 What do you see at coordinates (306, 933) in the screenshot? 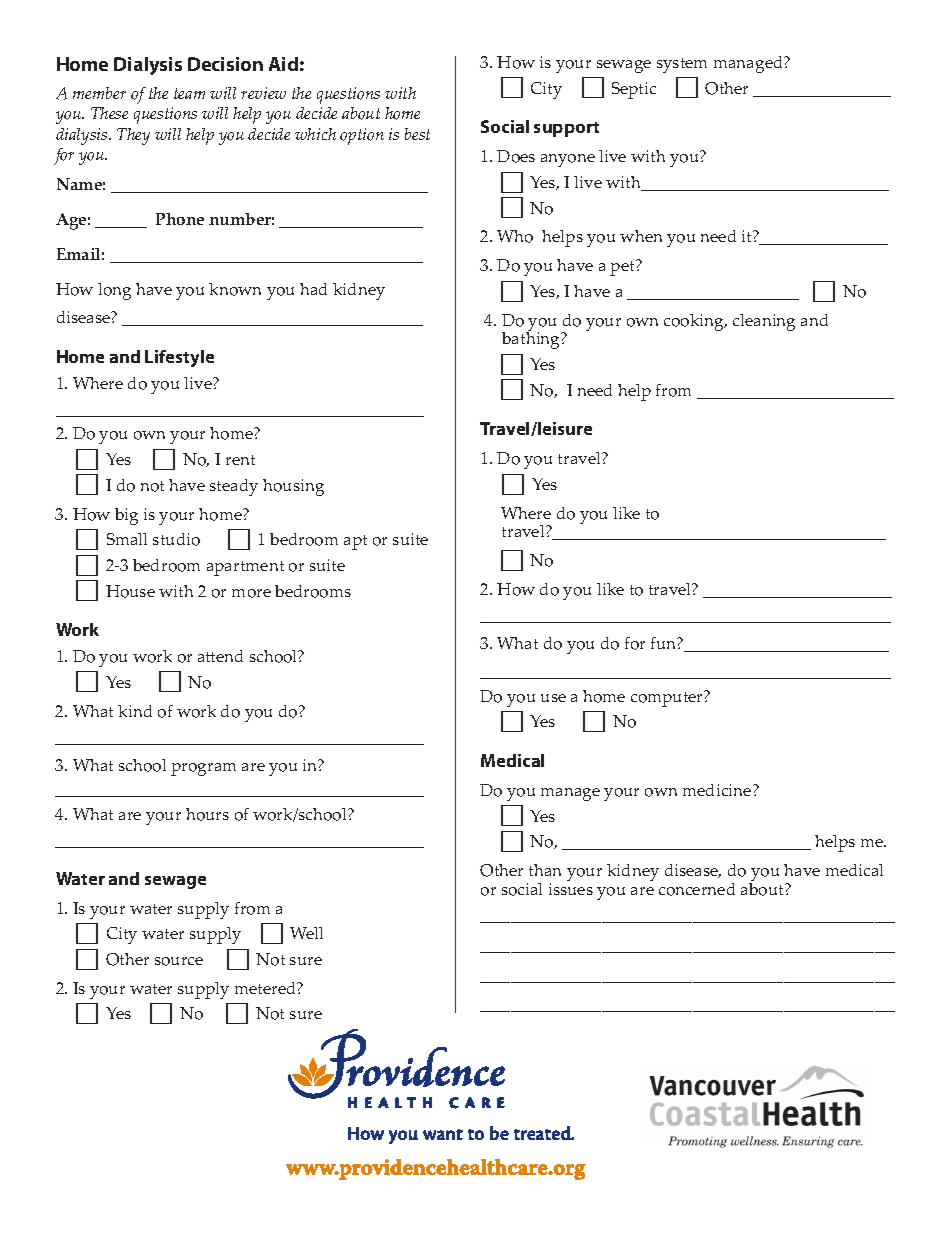
I see `Well` at bounding box center [306, 933].
